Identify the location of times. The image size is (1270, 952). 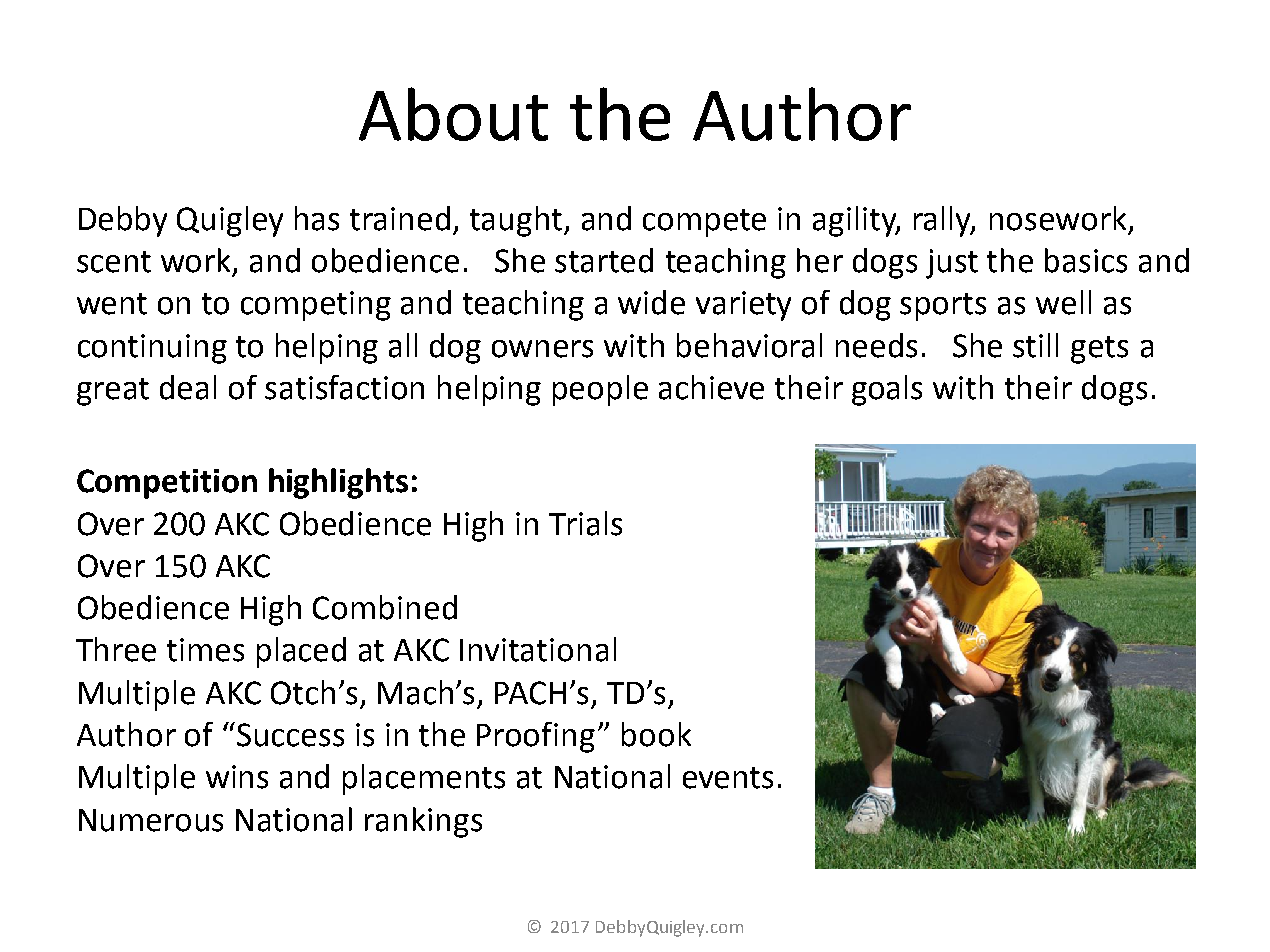
(205, 650).
